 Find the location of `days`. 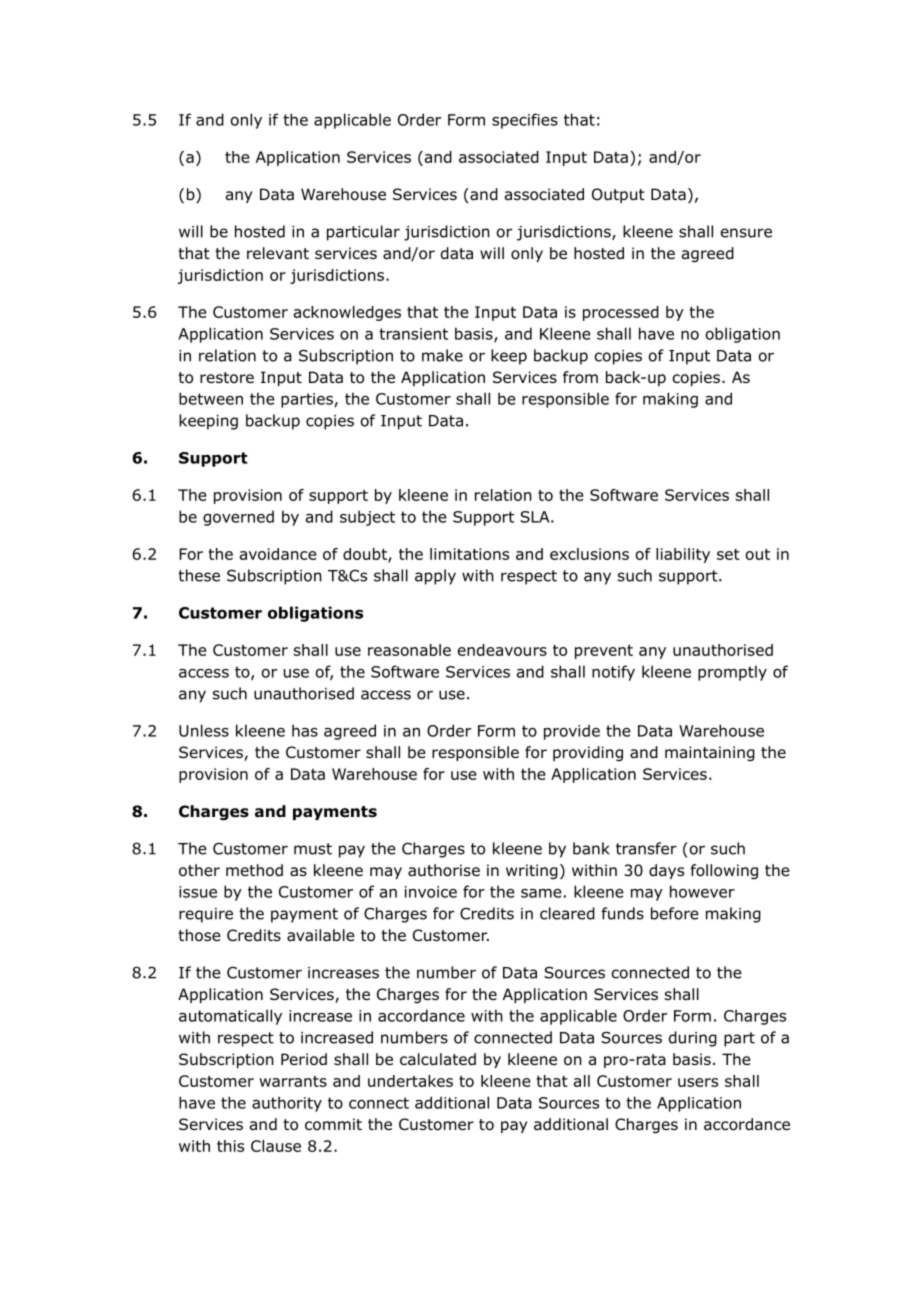

days is located at coordinates (666, 871).
